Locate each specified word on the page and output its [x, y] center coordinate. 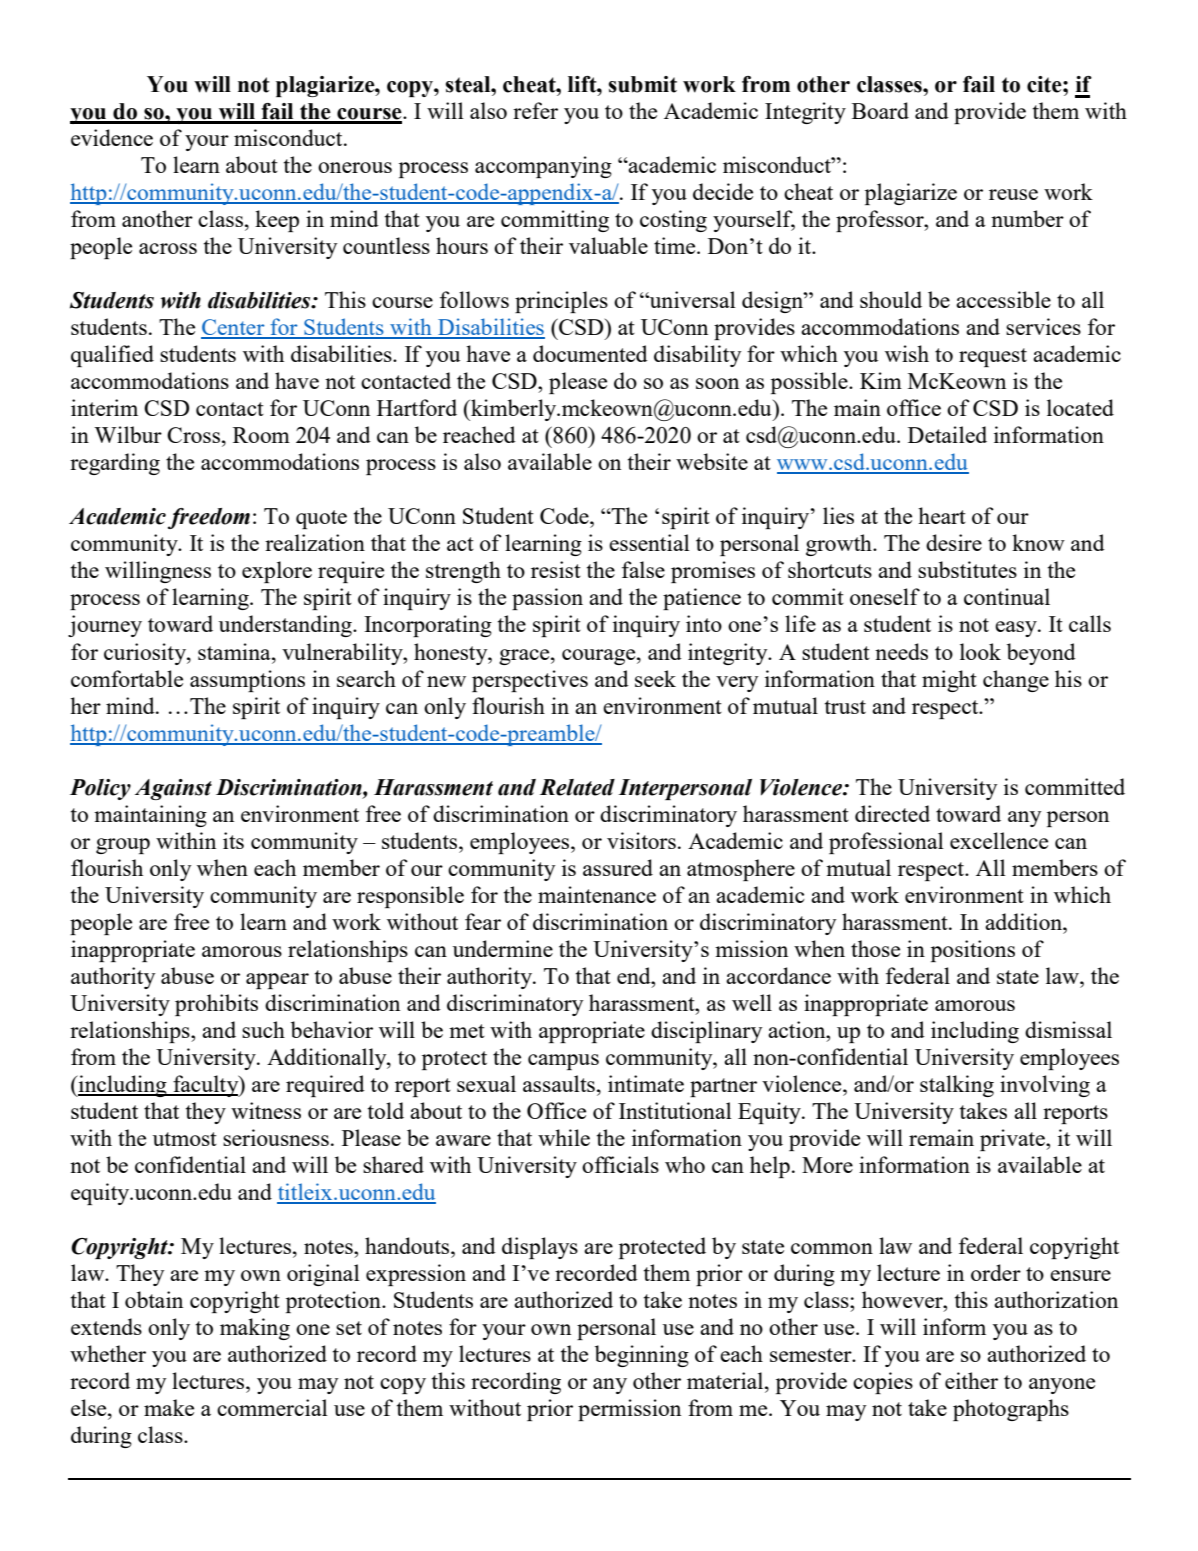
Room [261, 435]
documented [590, 353]
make [169, 1407]
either [971, 1380]
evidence [112, 137]
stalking [957, 1086]
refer [535, 110]
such [263, 1029]
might [949, 681]
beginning [642, 1356]
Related [577, 787]
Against [173, 789]
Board [880, 110]
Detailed [947, 434]
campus [563, 1062]
